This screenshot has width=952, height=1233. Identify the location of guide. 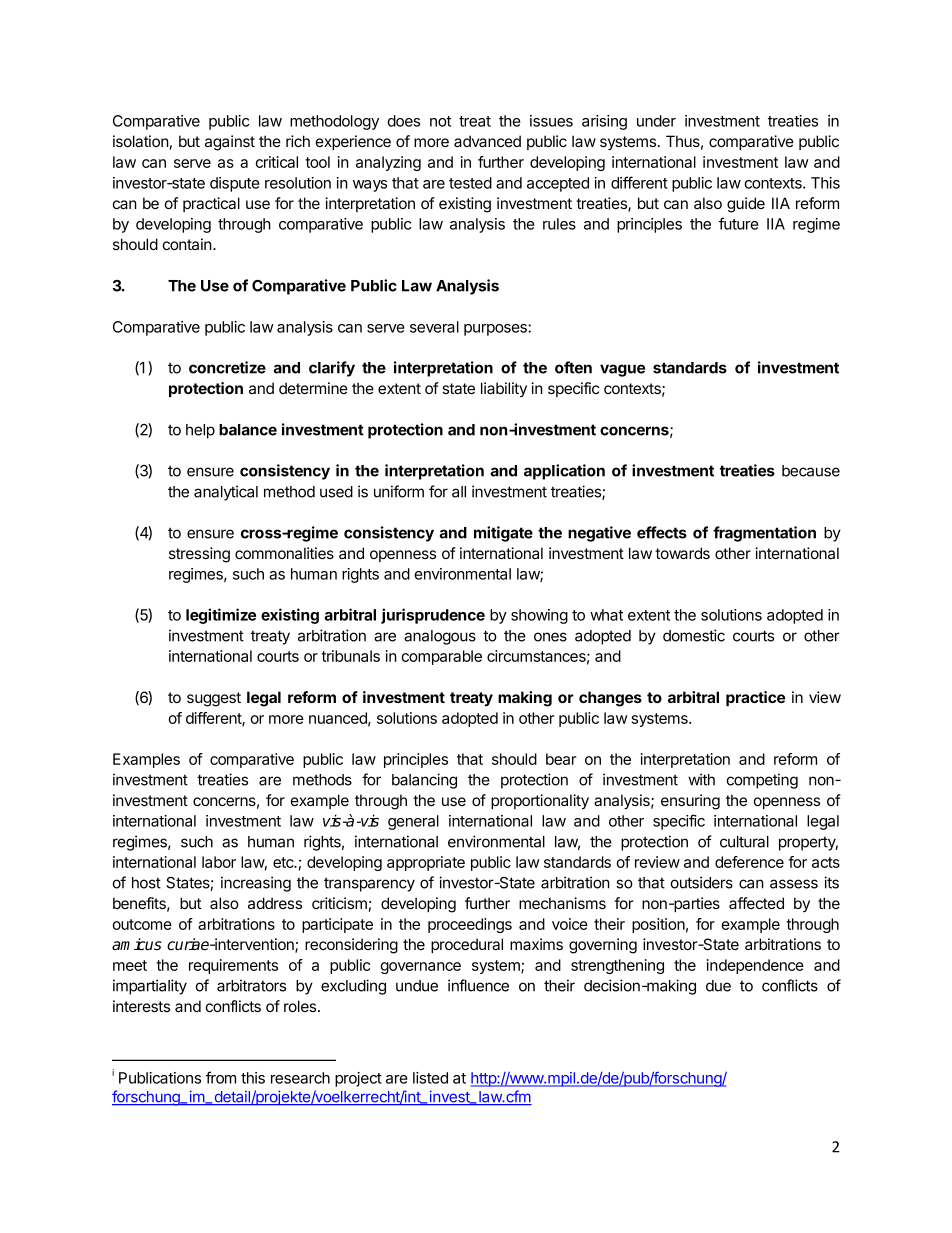
(746, 205).
